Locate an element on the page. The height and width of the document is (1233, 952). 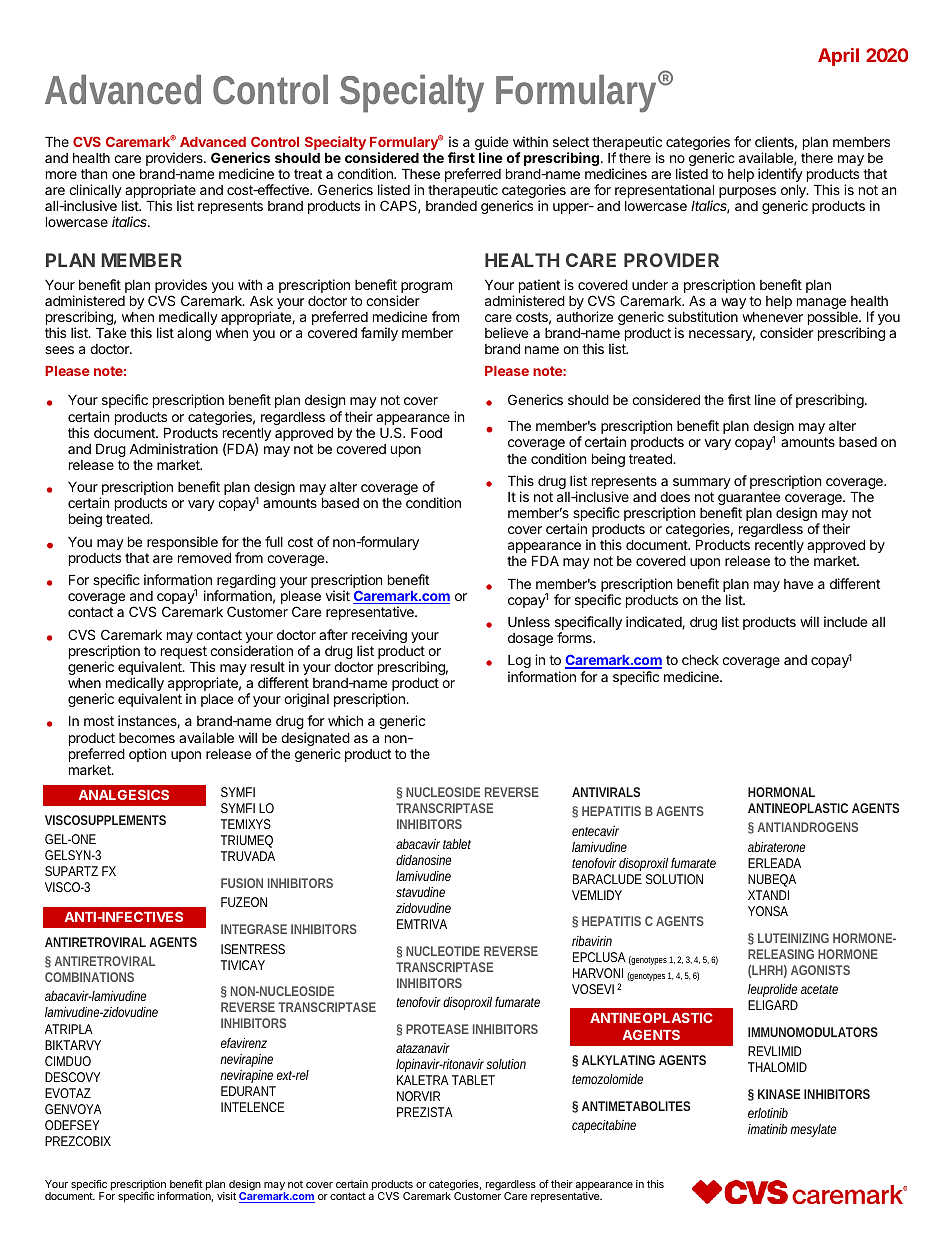
summary is located at coordinates (702, 483).
